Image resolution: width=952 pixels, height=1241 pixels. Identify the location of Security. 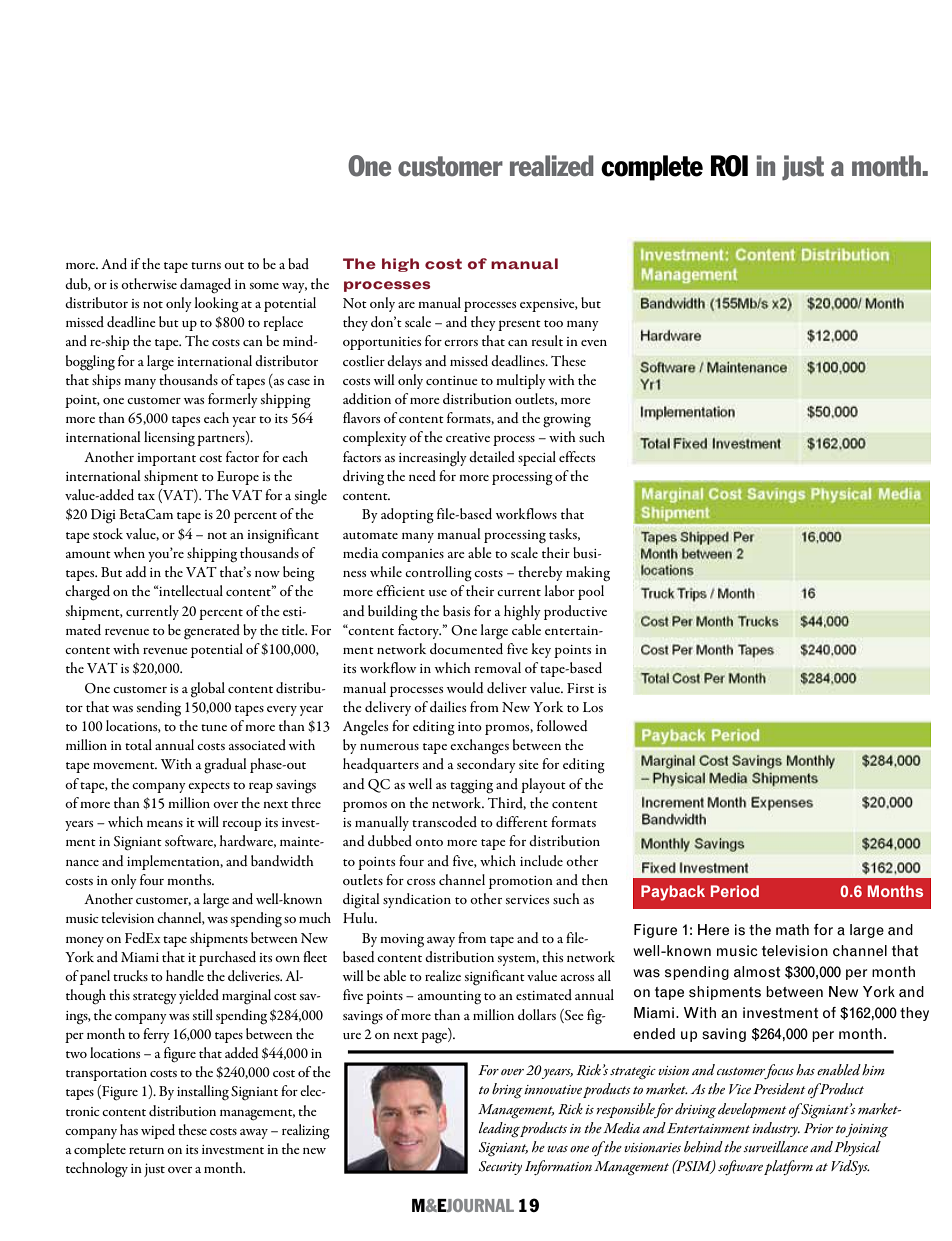
(500, 1168).
